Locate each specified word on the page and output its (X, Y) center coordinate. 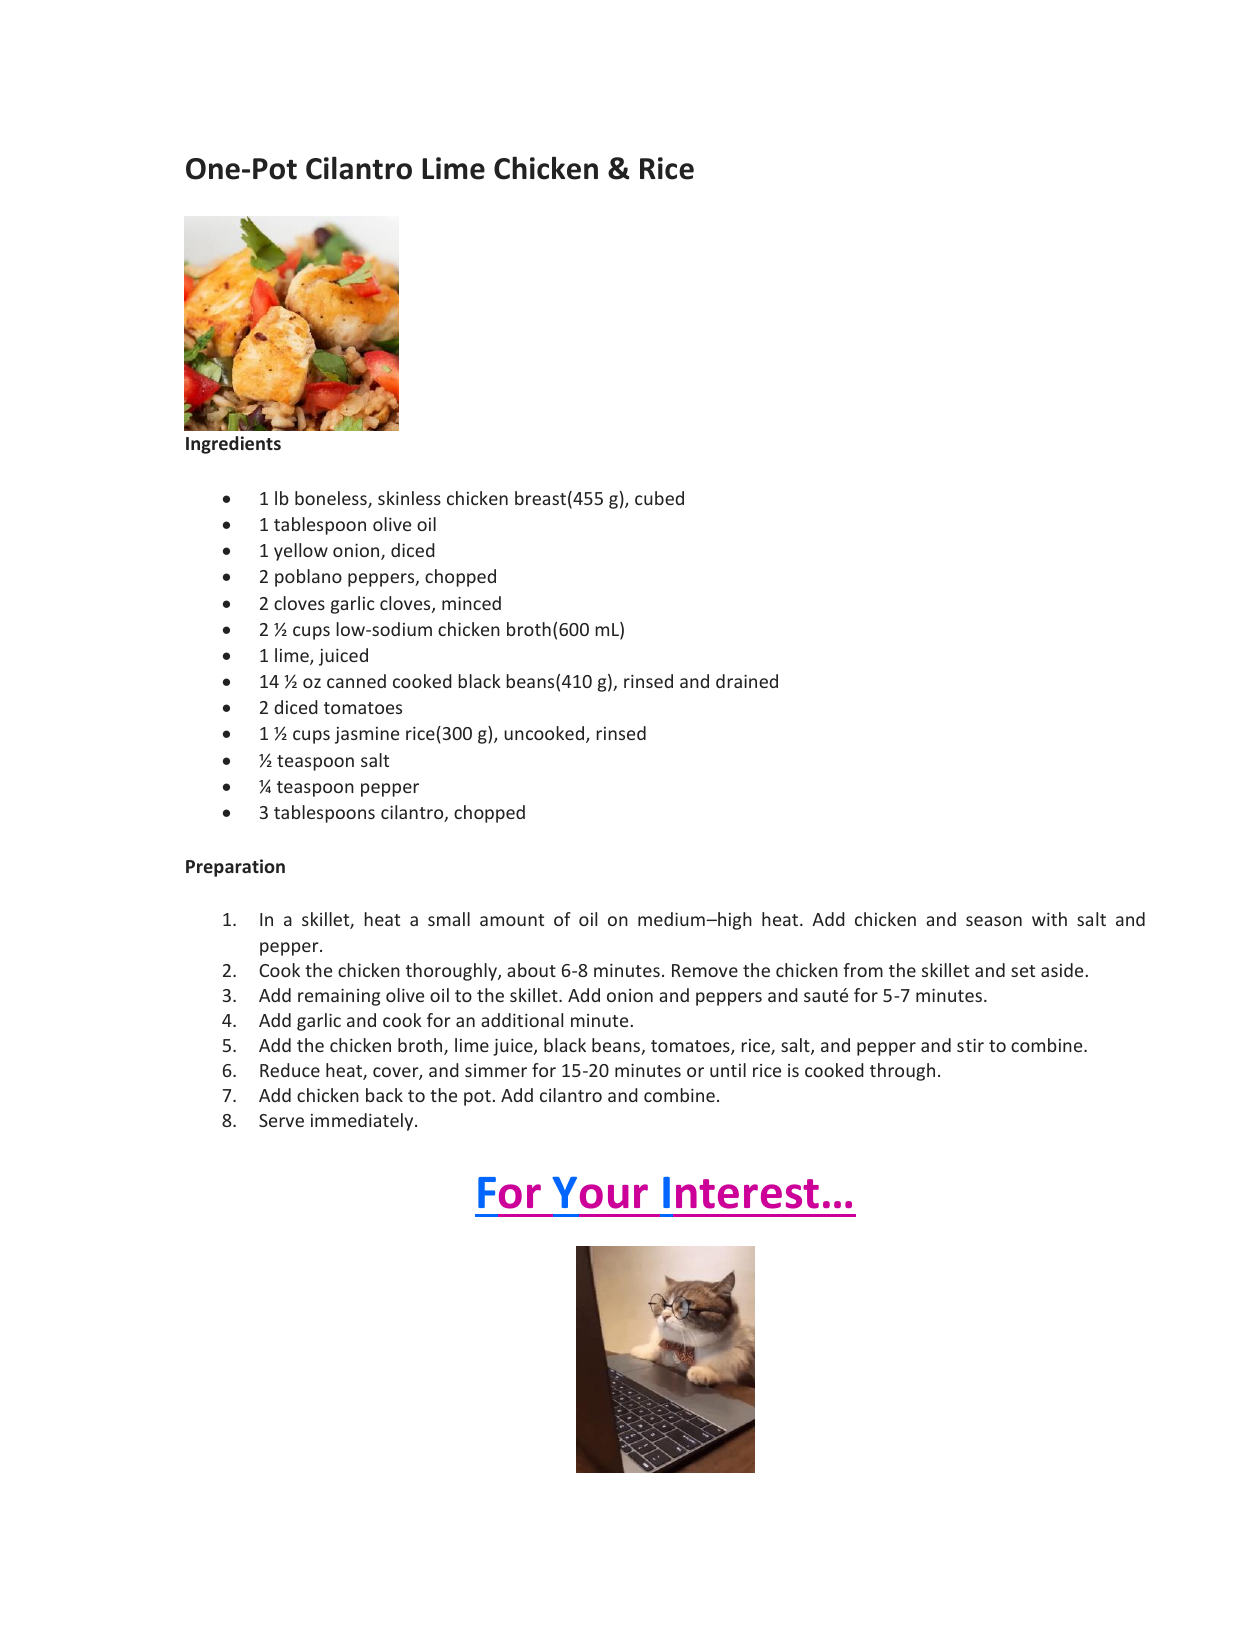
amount (512, 920)
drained (747, 681)
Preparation (235, 868)
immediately (363, 1122)
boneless (332, 499)
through (902, 1072)
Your (600, 1193)
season (994, 921)
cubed (659, 498)
